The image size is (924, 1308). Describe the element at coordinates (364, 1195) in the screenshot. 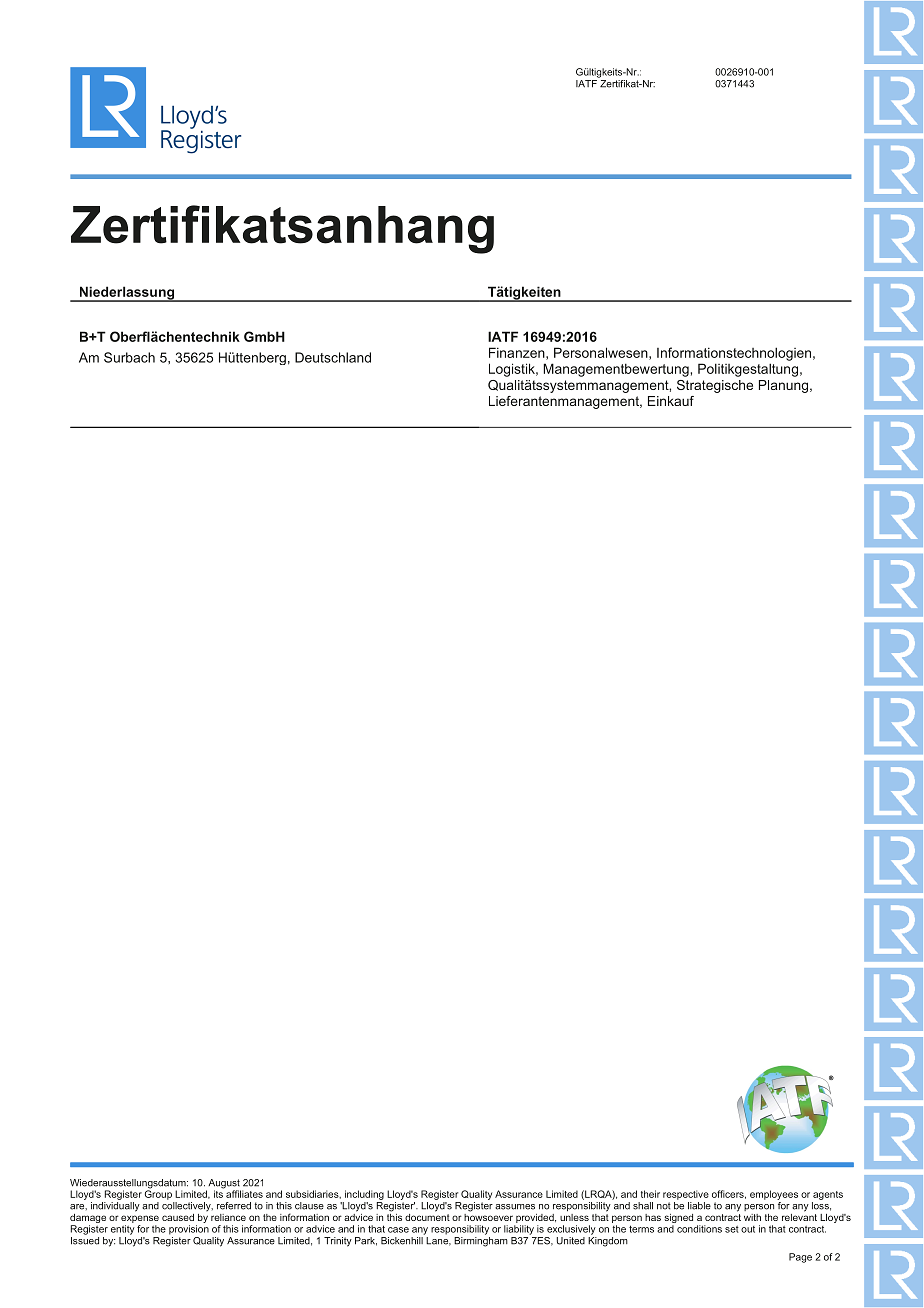

I see `including` at that location.
